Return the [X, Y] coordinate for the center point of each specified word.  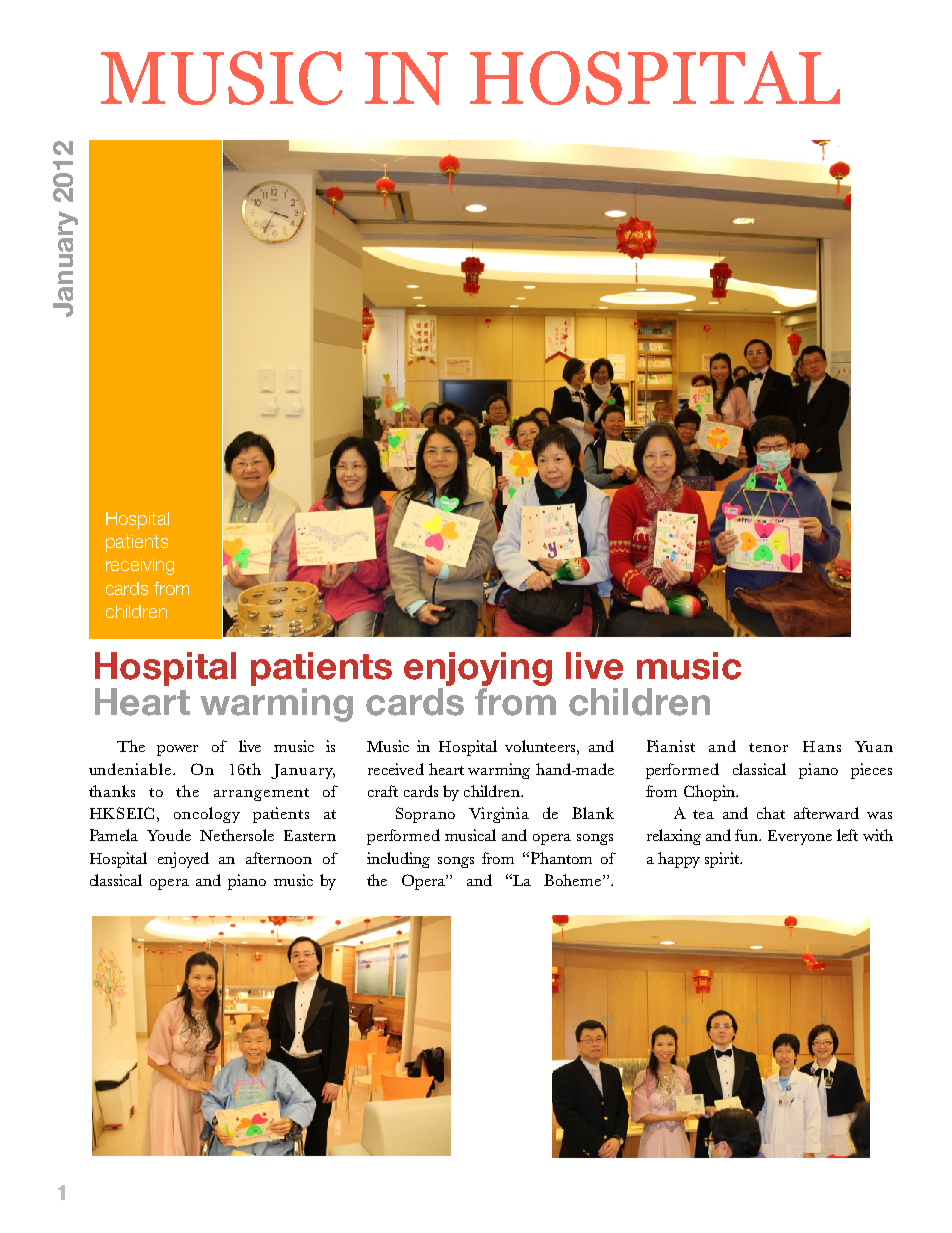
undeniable [131, 769]
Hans [822, 746]
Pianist [671, 746]
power [177, 750]
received [396, 769]
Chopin [710, 793]
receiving [140, 566]
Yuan [874, 746]
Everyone [800, 837]
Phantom [561, 858]
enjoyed [183, 860]
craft [383, 791]
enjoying [478, 669]
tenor [768, 747]
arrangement [261, 794]
